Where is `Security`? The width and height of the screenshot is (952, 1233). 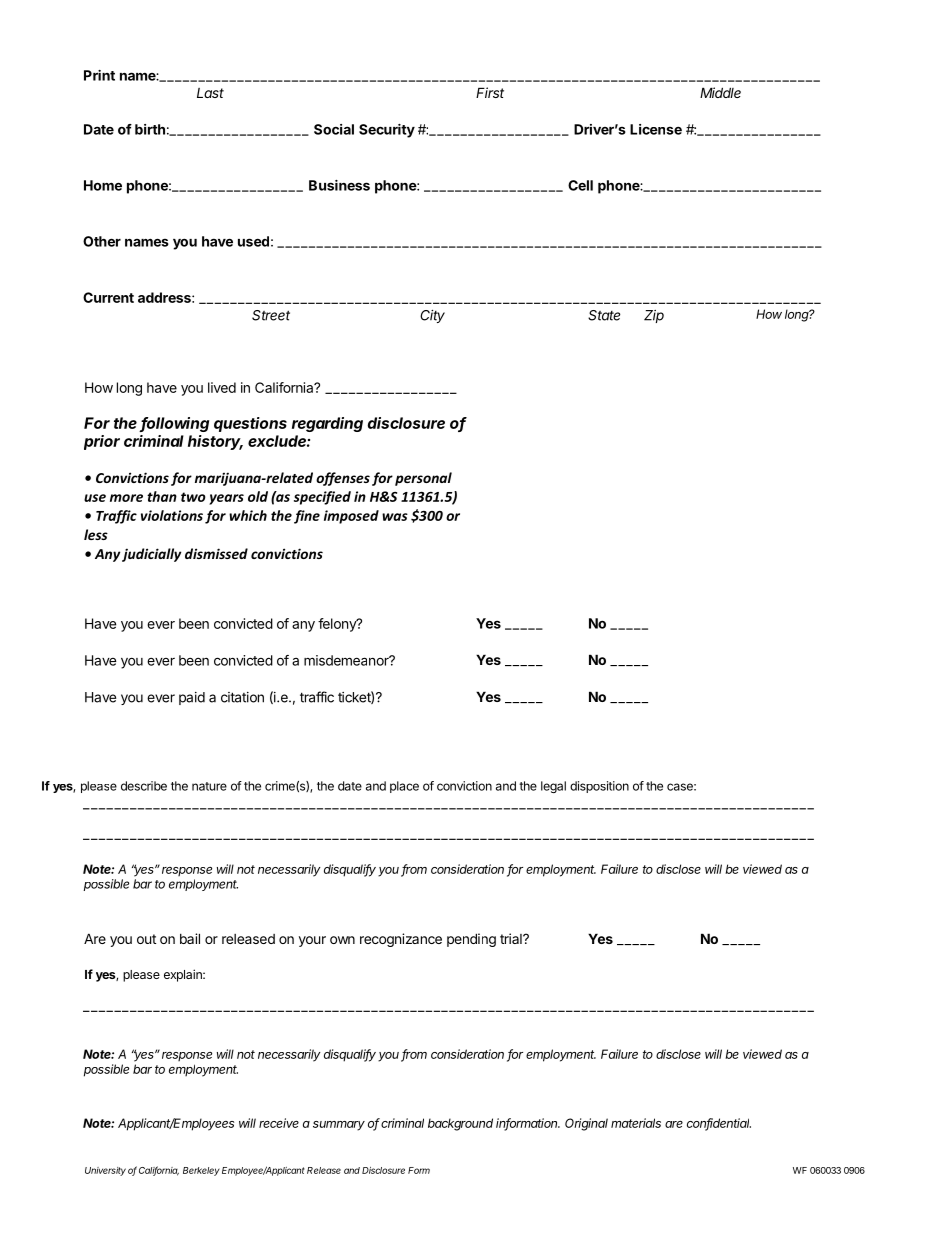 Security is located at coordinates (387, 131).
